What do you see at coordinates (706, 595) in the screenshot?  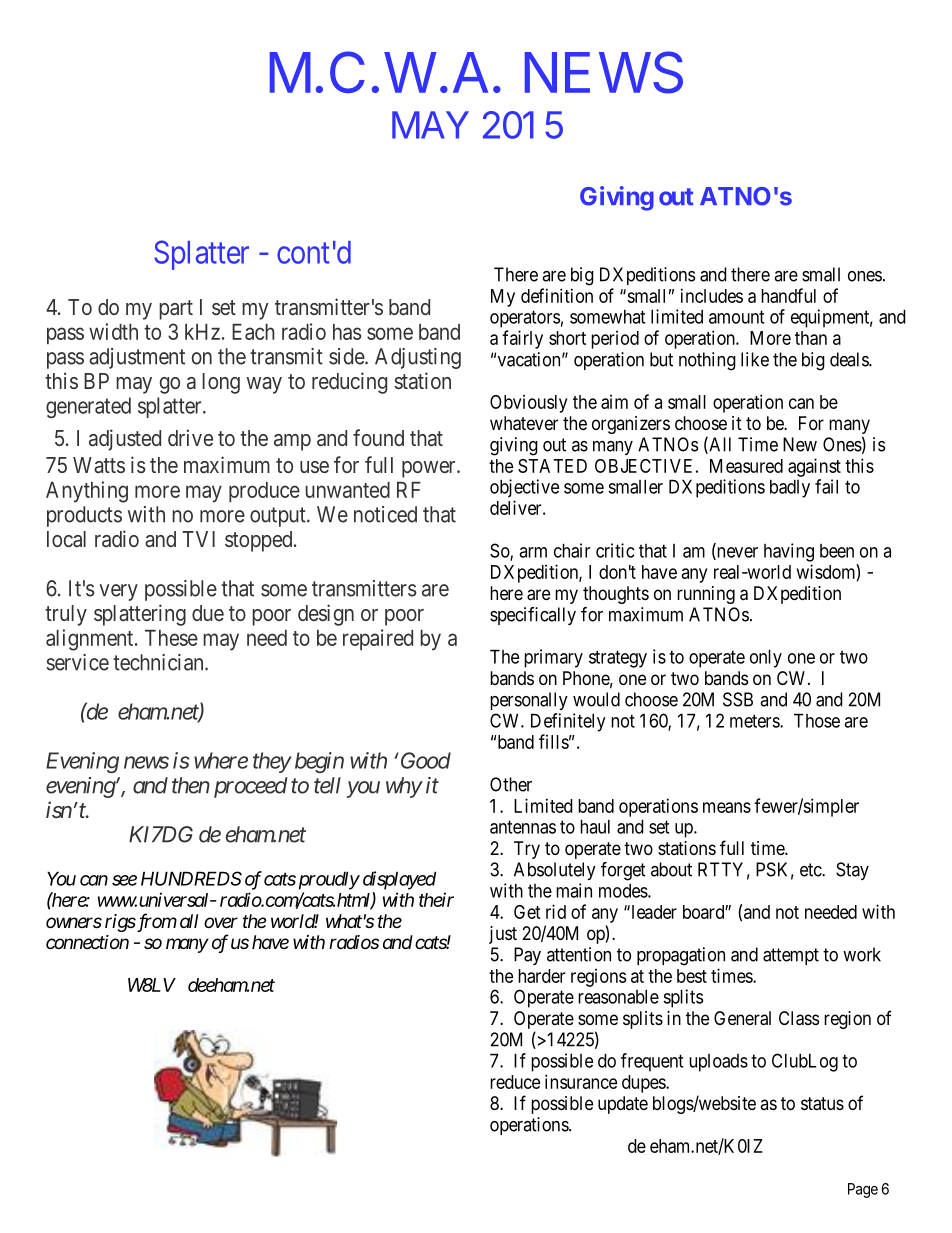 I see `running` at bounding box center [706, 595].
